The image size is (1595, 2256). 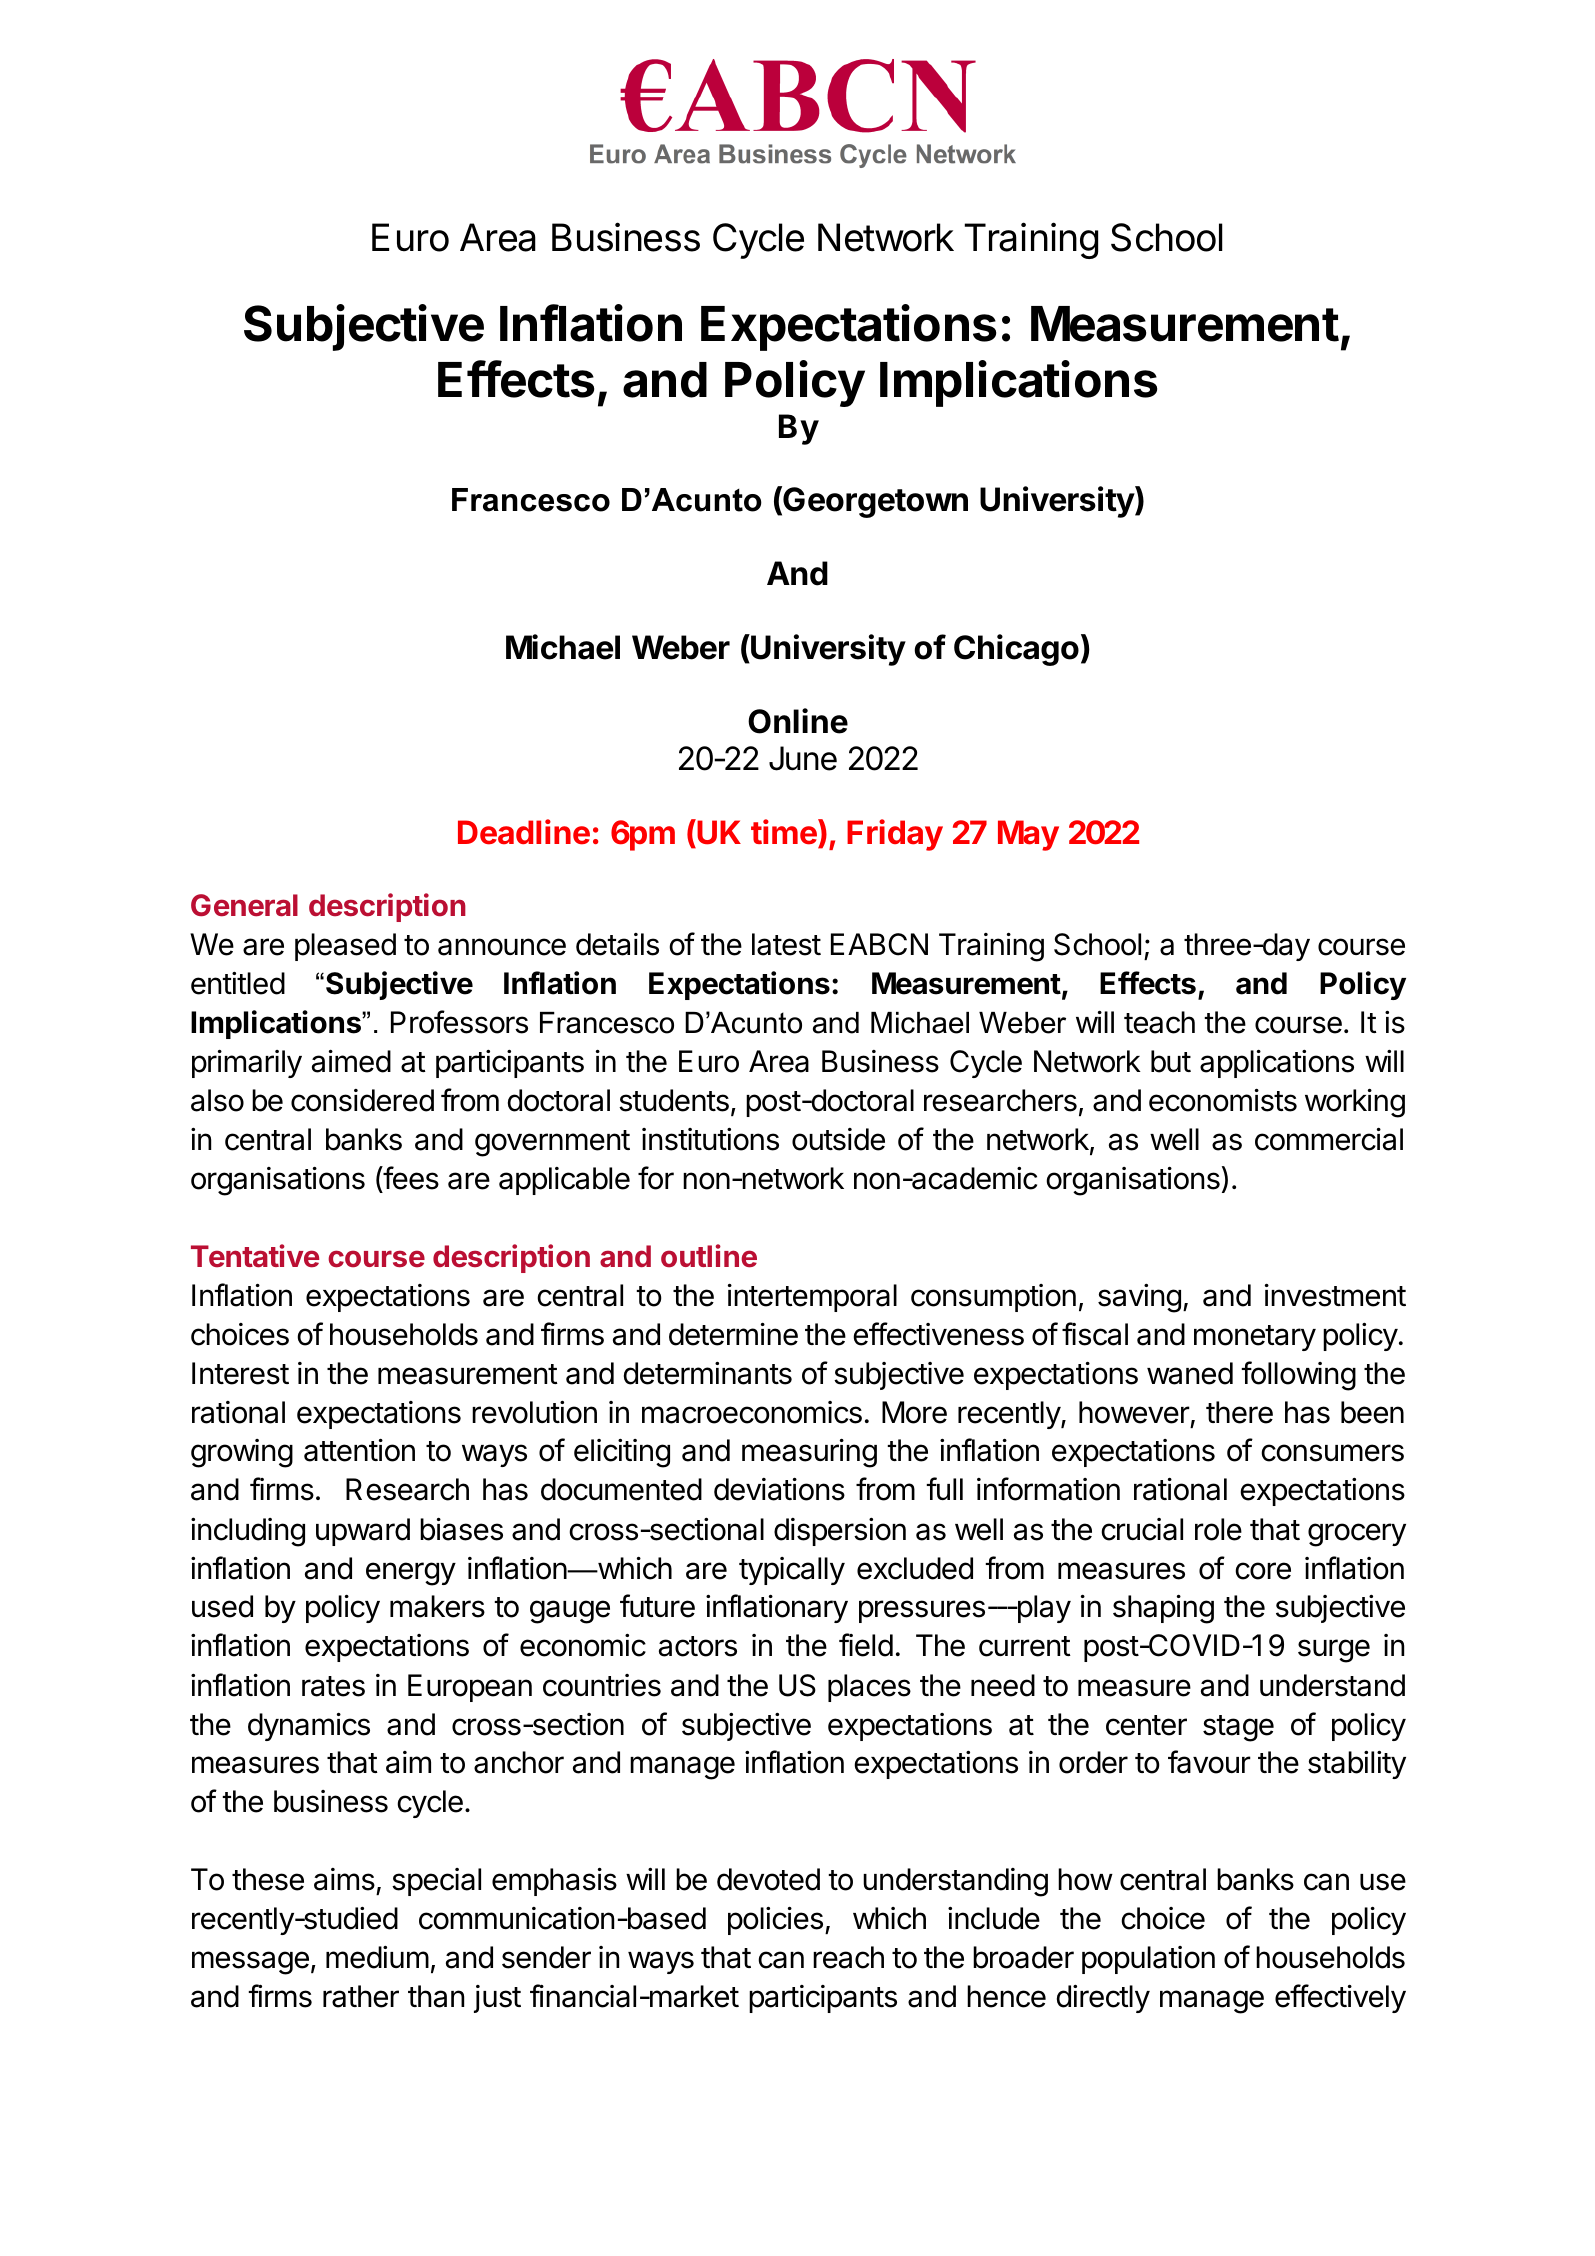 What do you see at coordinates (838, 1139) in the page?
I see `outside` at bounding box center [838, 1139].
